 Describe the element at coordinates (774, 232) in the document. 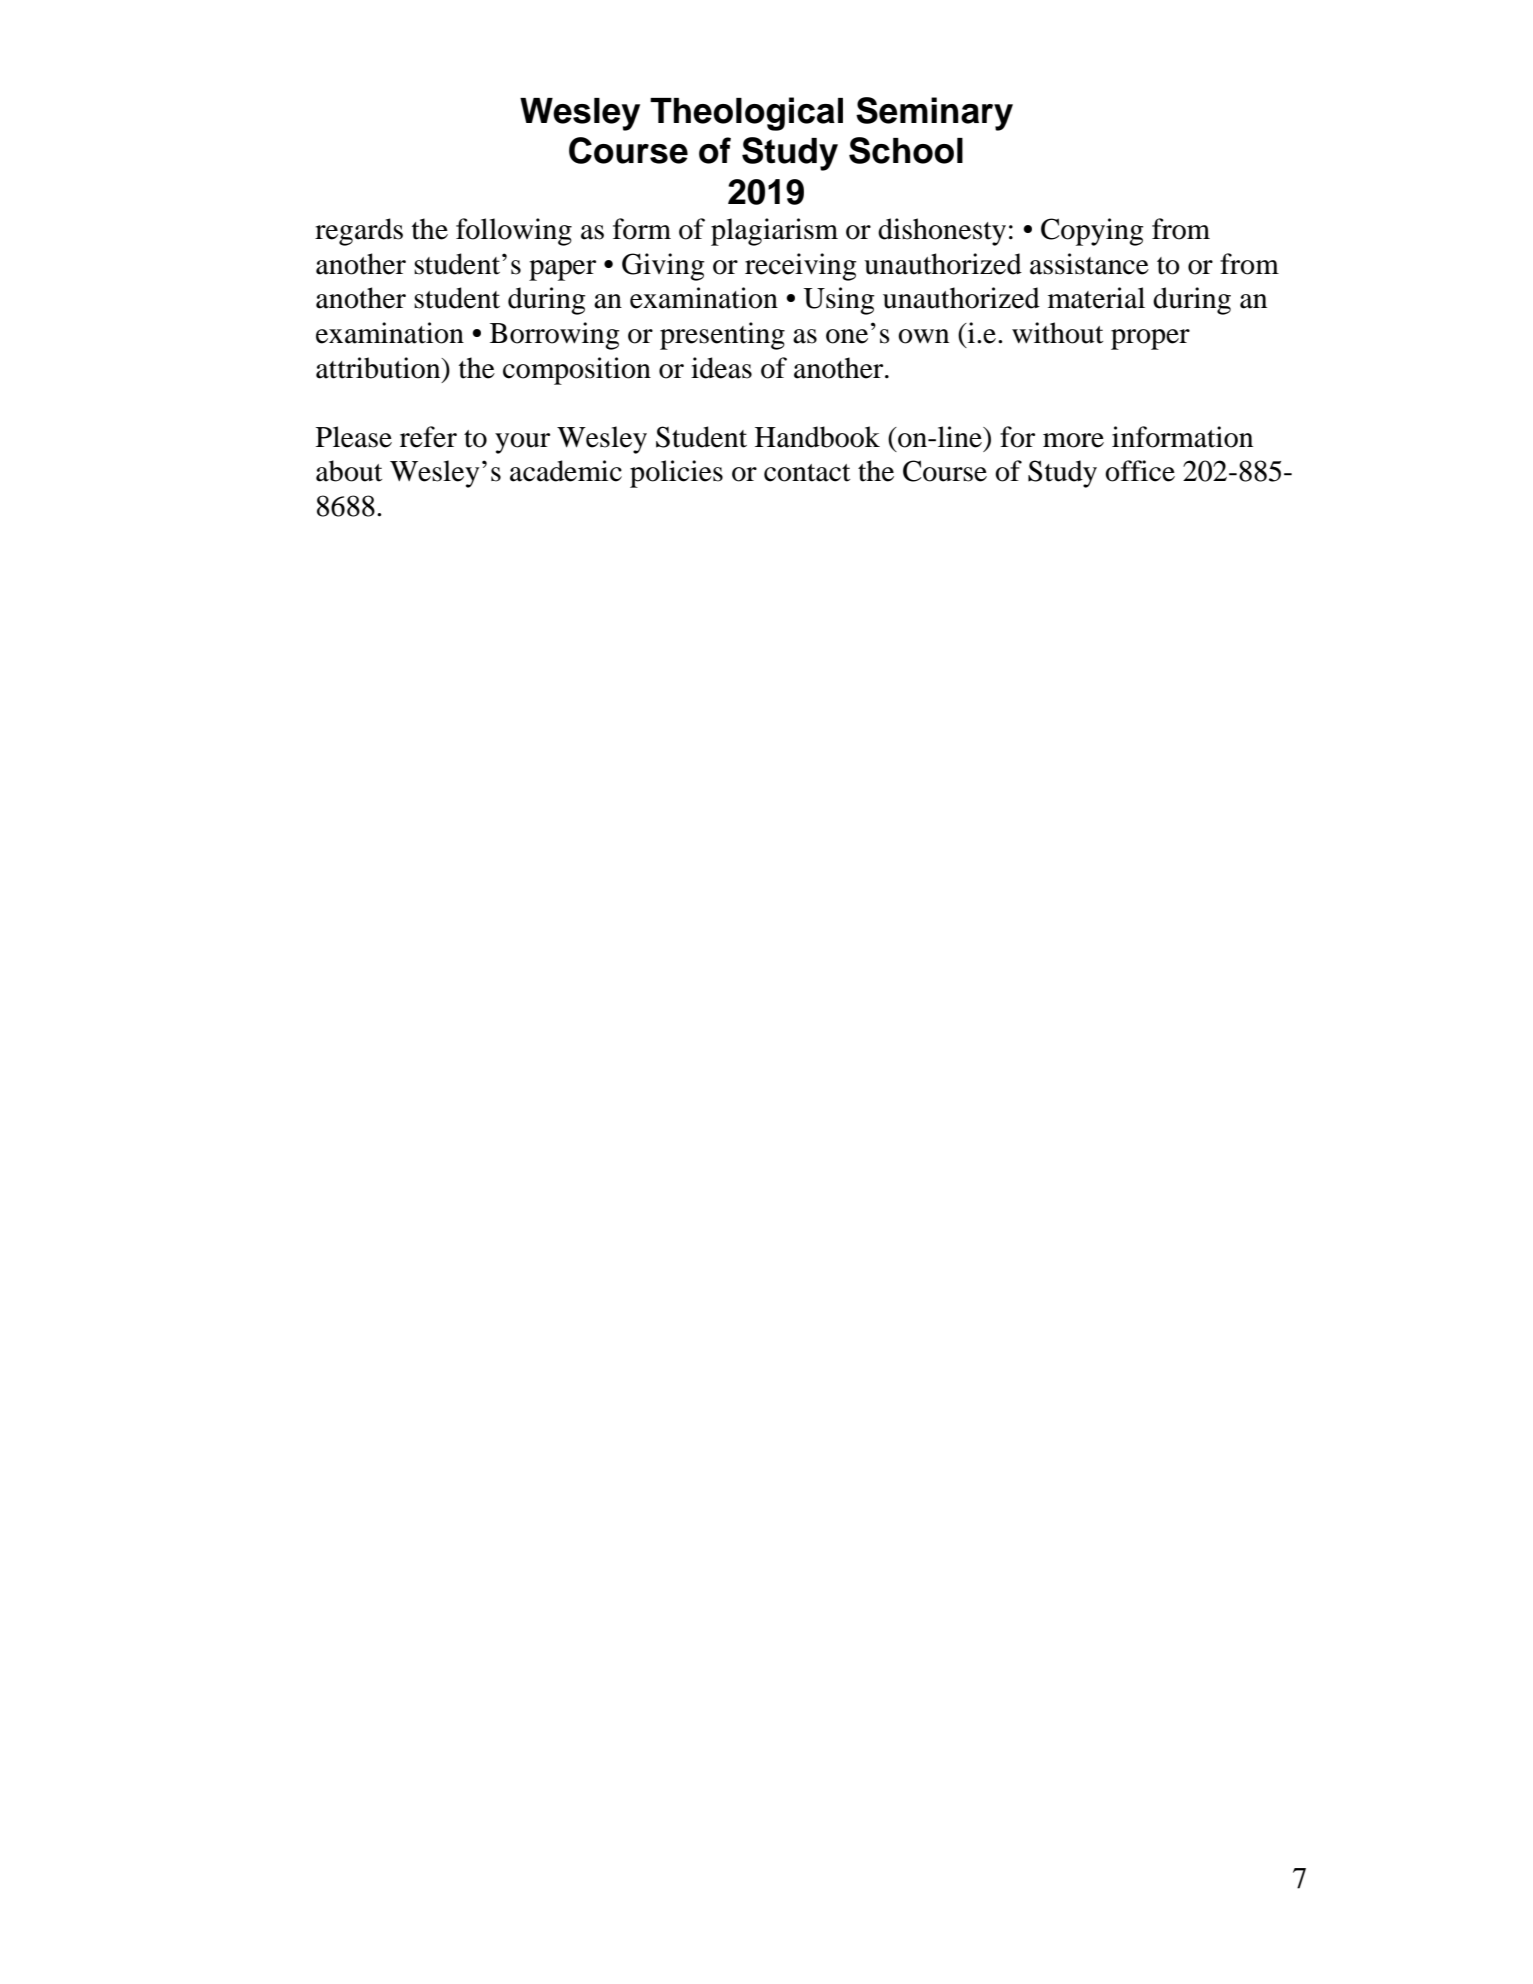

I see `plagiarism` at that location.
